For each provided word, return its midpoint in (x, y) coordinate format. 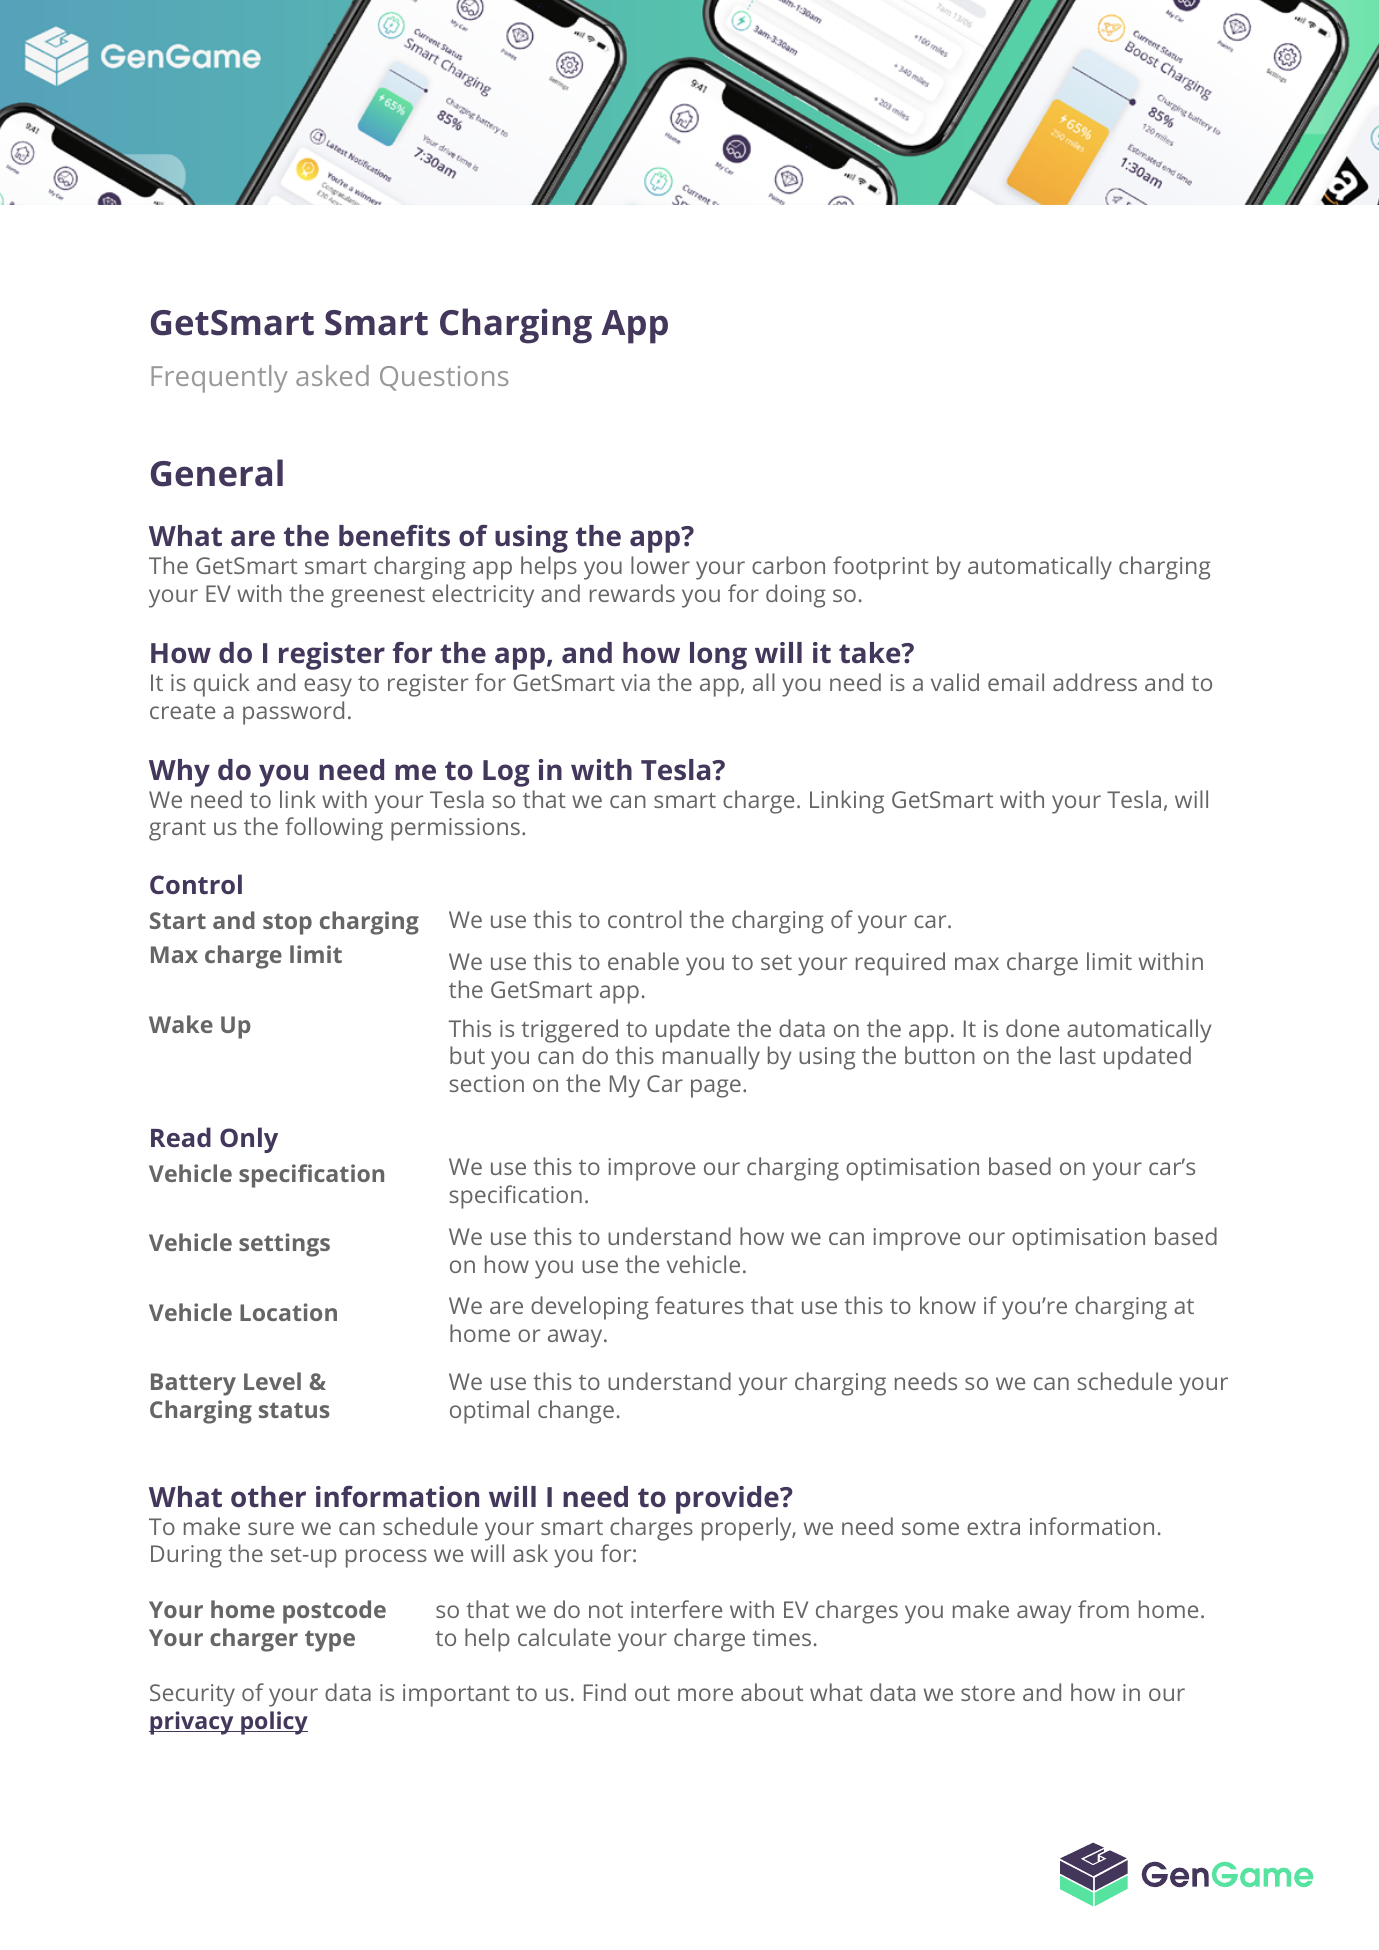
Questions (444, 378)
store (988, 1693)
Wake (181, 1024)
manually (711, 1058)
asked (332, 375)
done (1032, 1028)
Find (605, 1692)
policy (273, 1723)
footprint (881, 568)
